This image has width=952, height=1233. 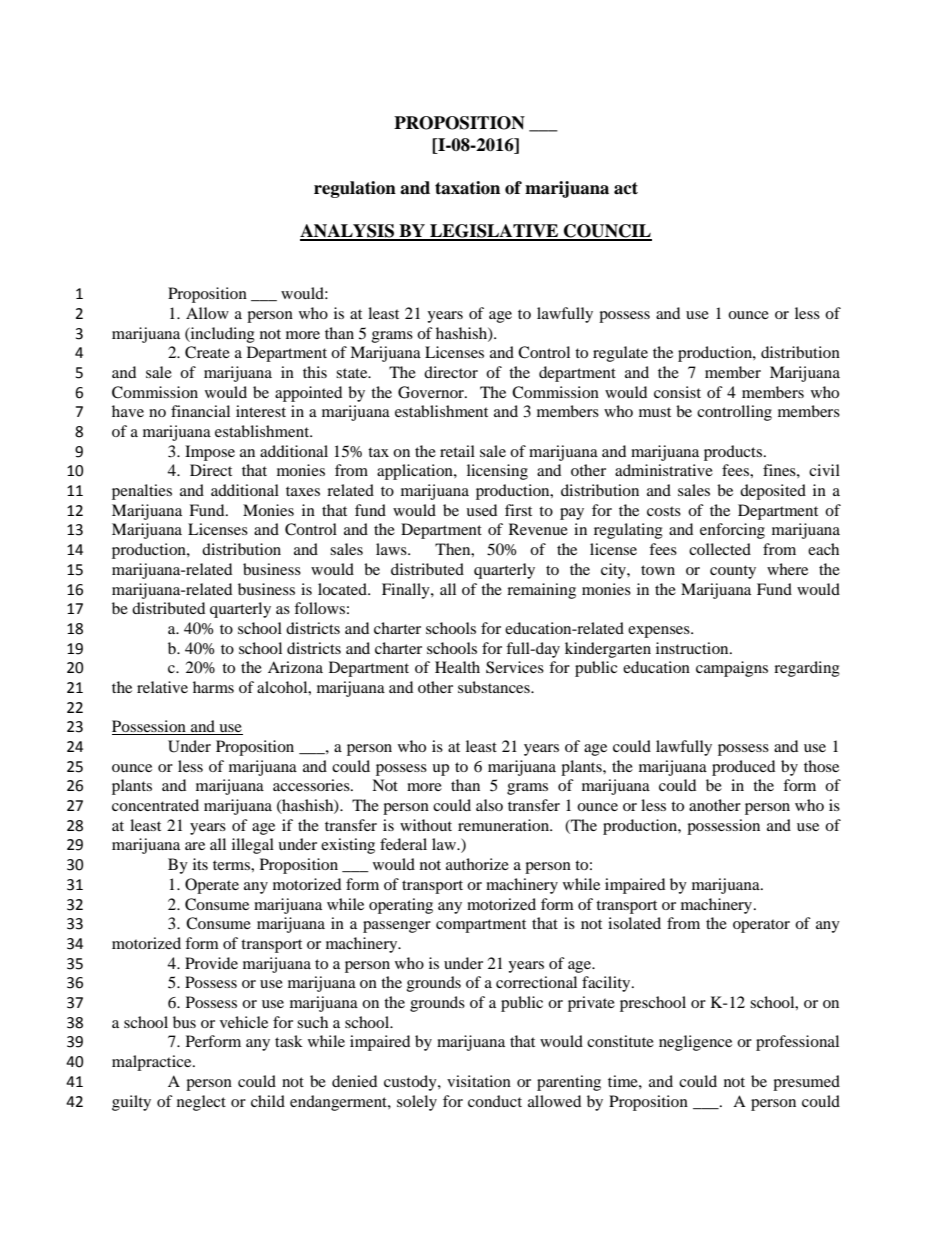 I want to click on used, so click(x=481, y=510).
